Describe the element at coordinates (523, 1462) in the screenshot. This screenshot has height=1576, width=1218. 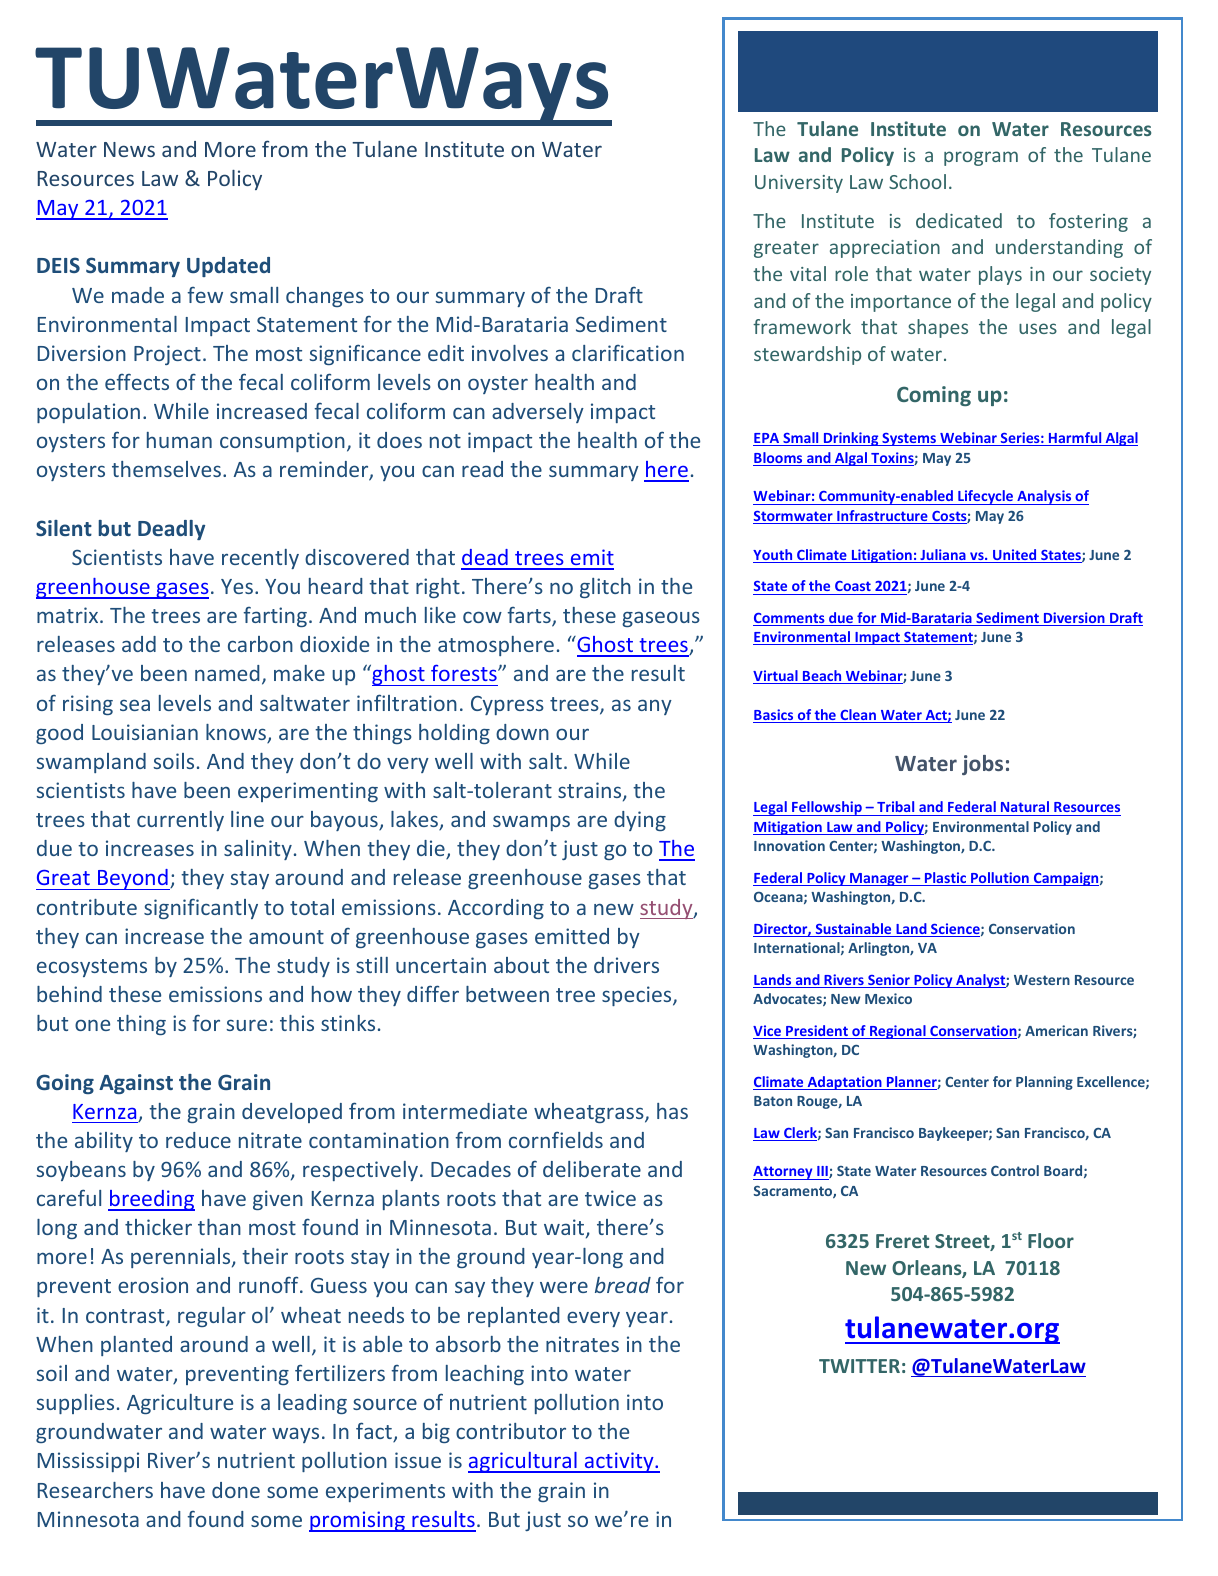
I see `agricultural` at that location.
